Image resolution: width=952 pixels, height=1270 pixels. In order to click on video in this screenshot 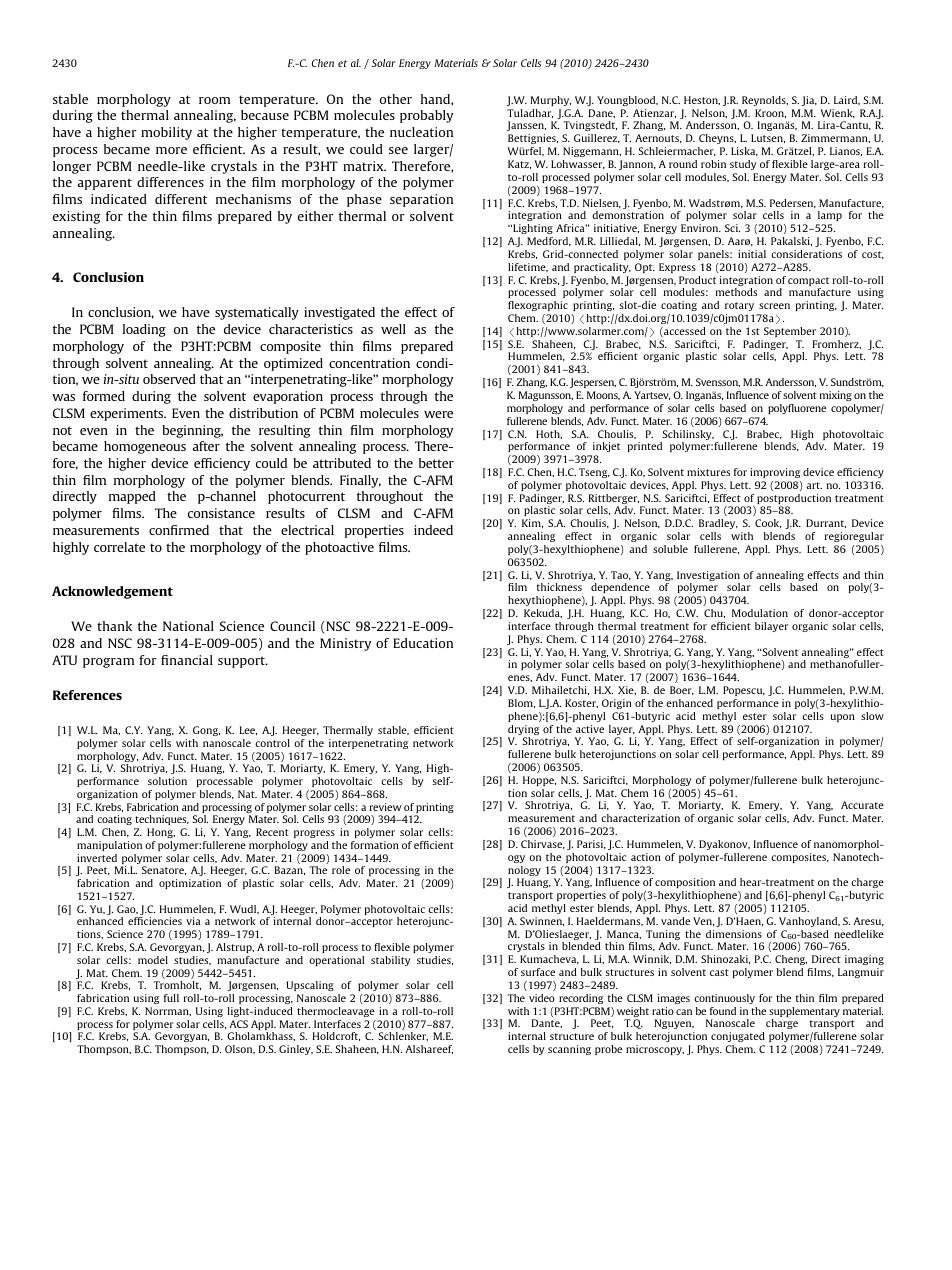, I will do `click(542, 998)`.
